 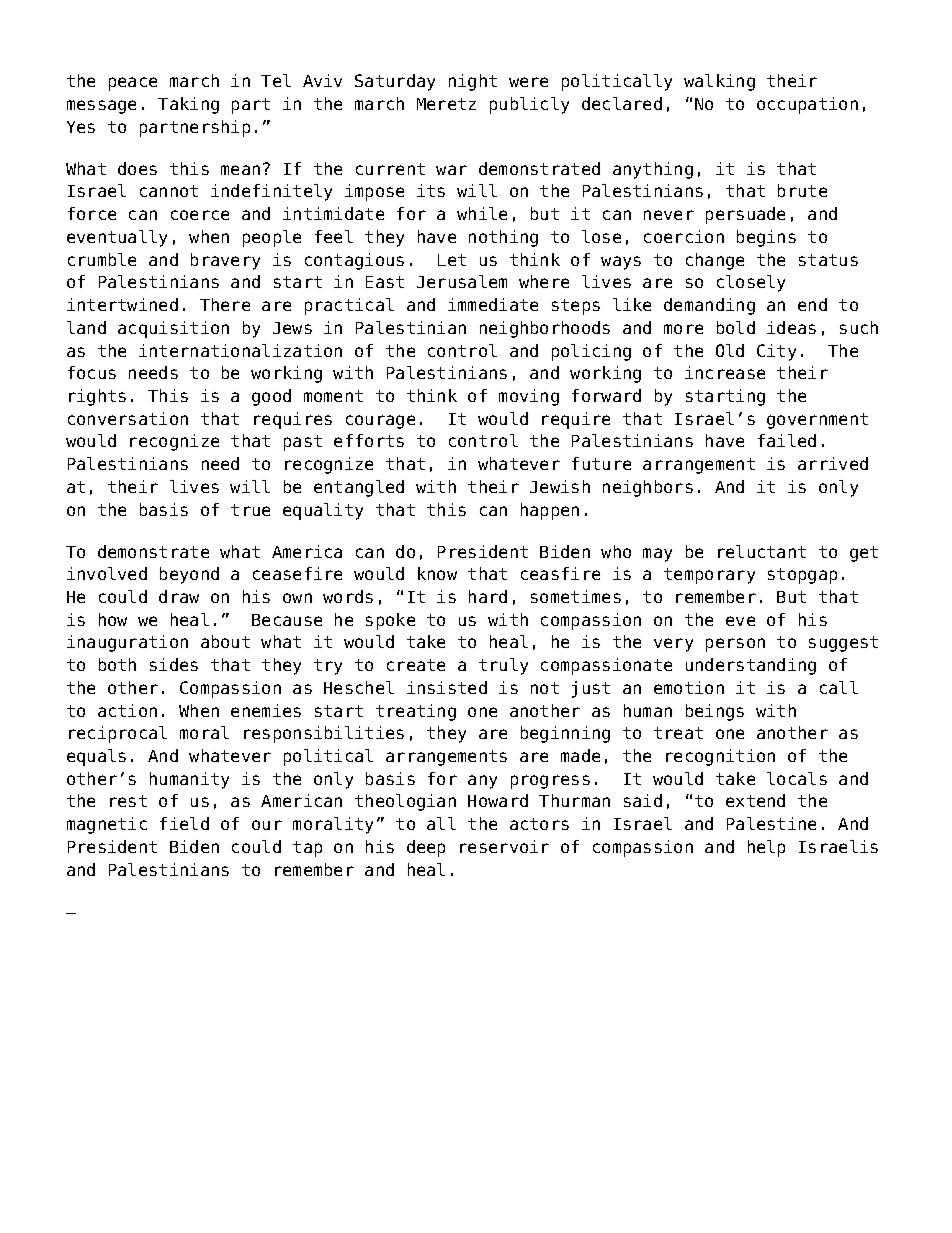 What do you see at coordinates (184, 823) in the screenshot?
I see `field` at bounding box center [184, 823].
